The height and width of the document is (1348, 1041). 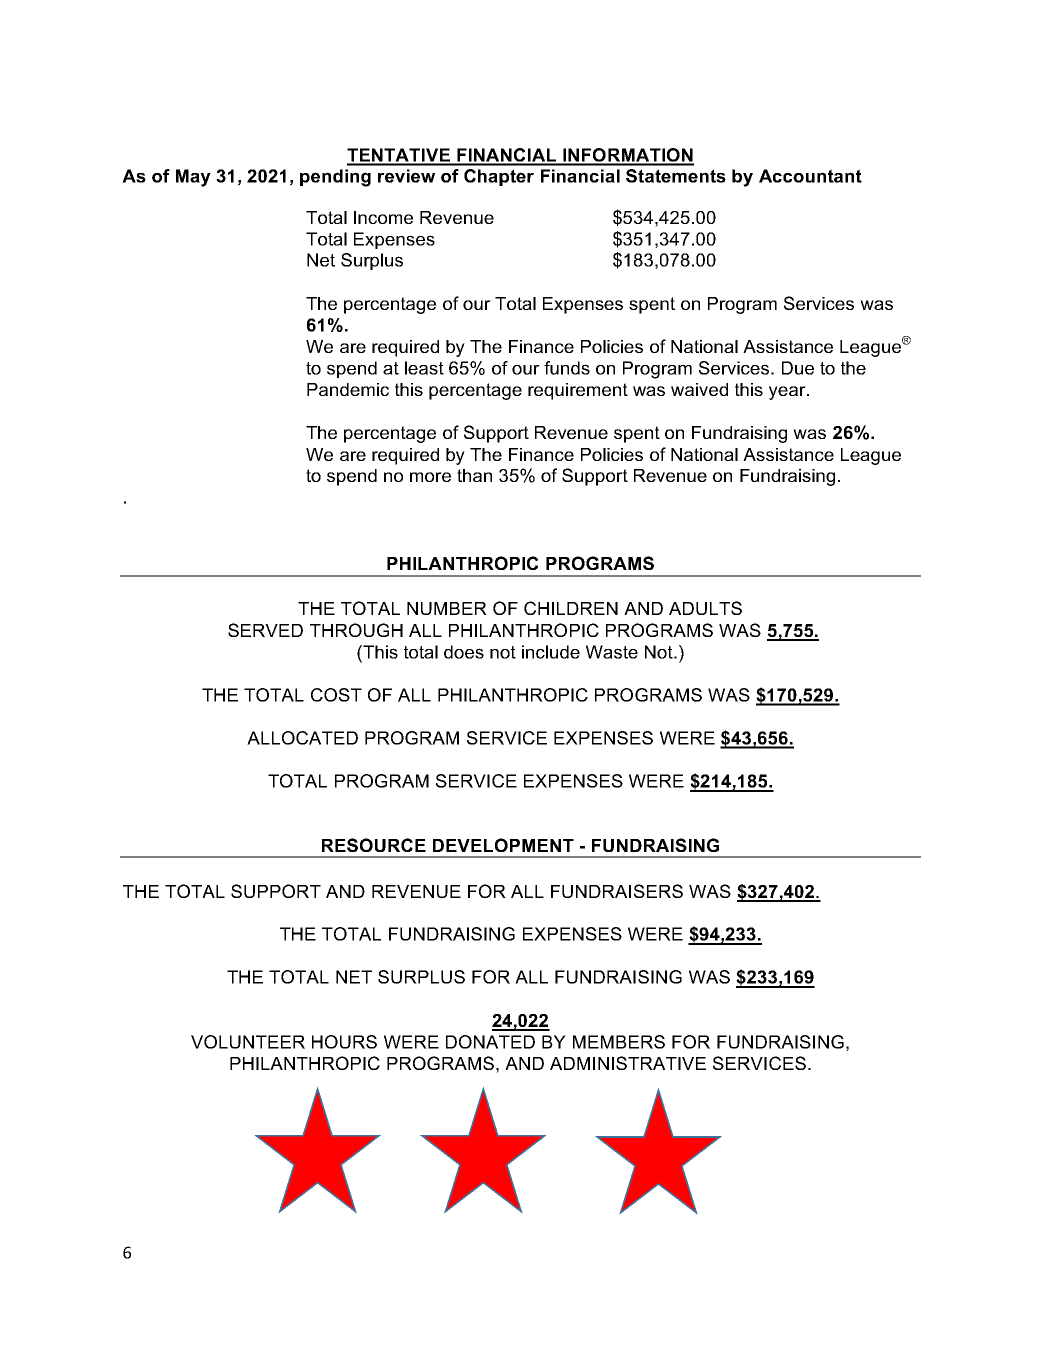 What do you see at coordinates (503, 845) in the document?
I see `DEVELOPMENT` at bounding box center [503, 845].
